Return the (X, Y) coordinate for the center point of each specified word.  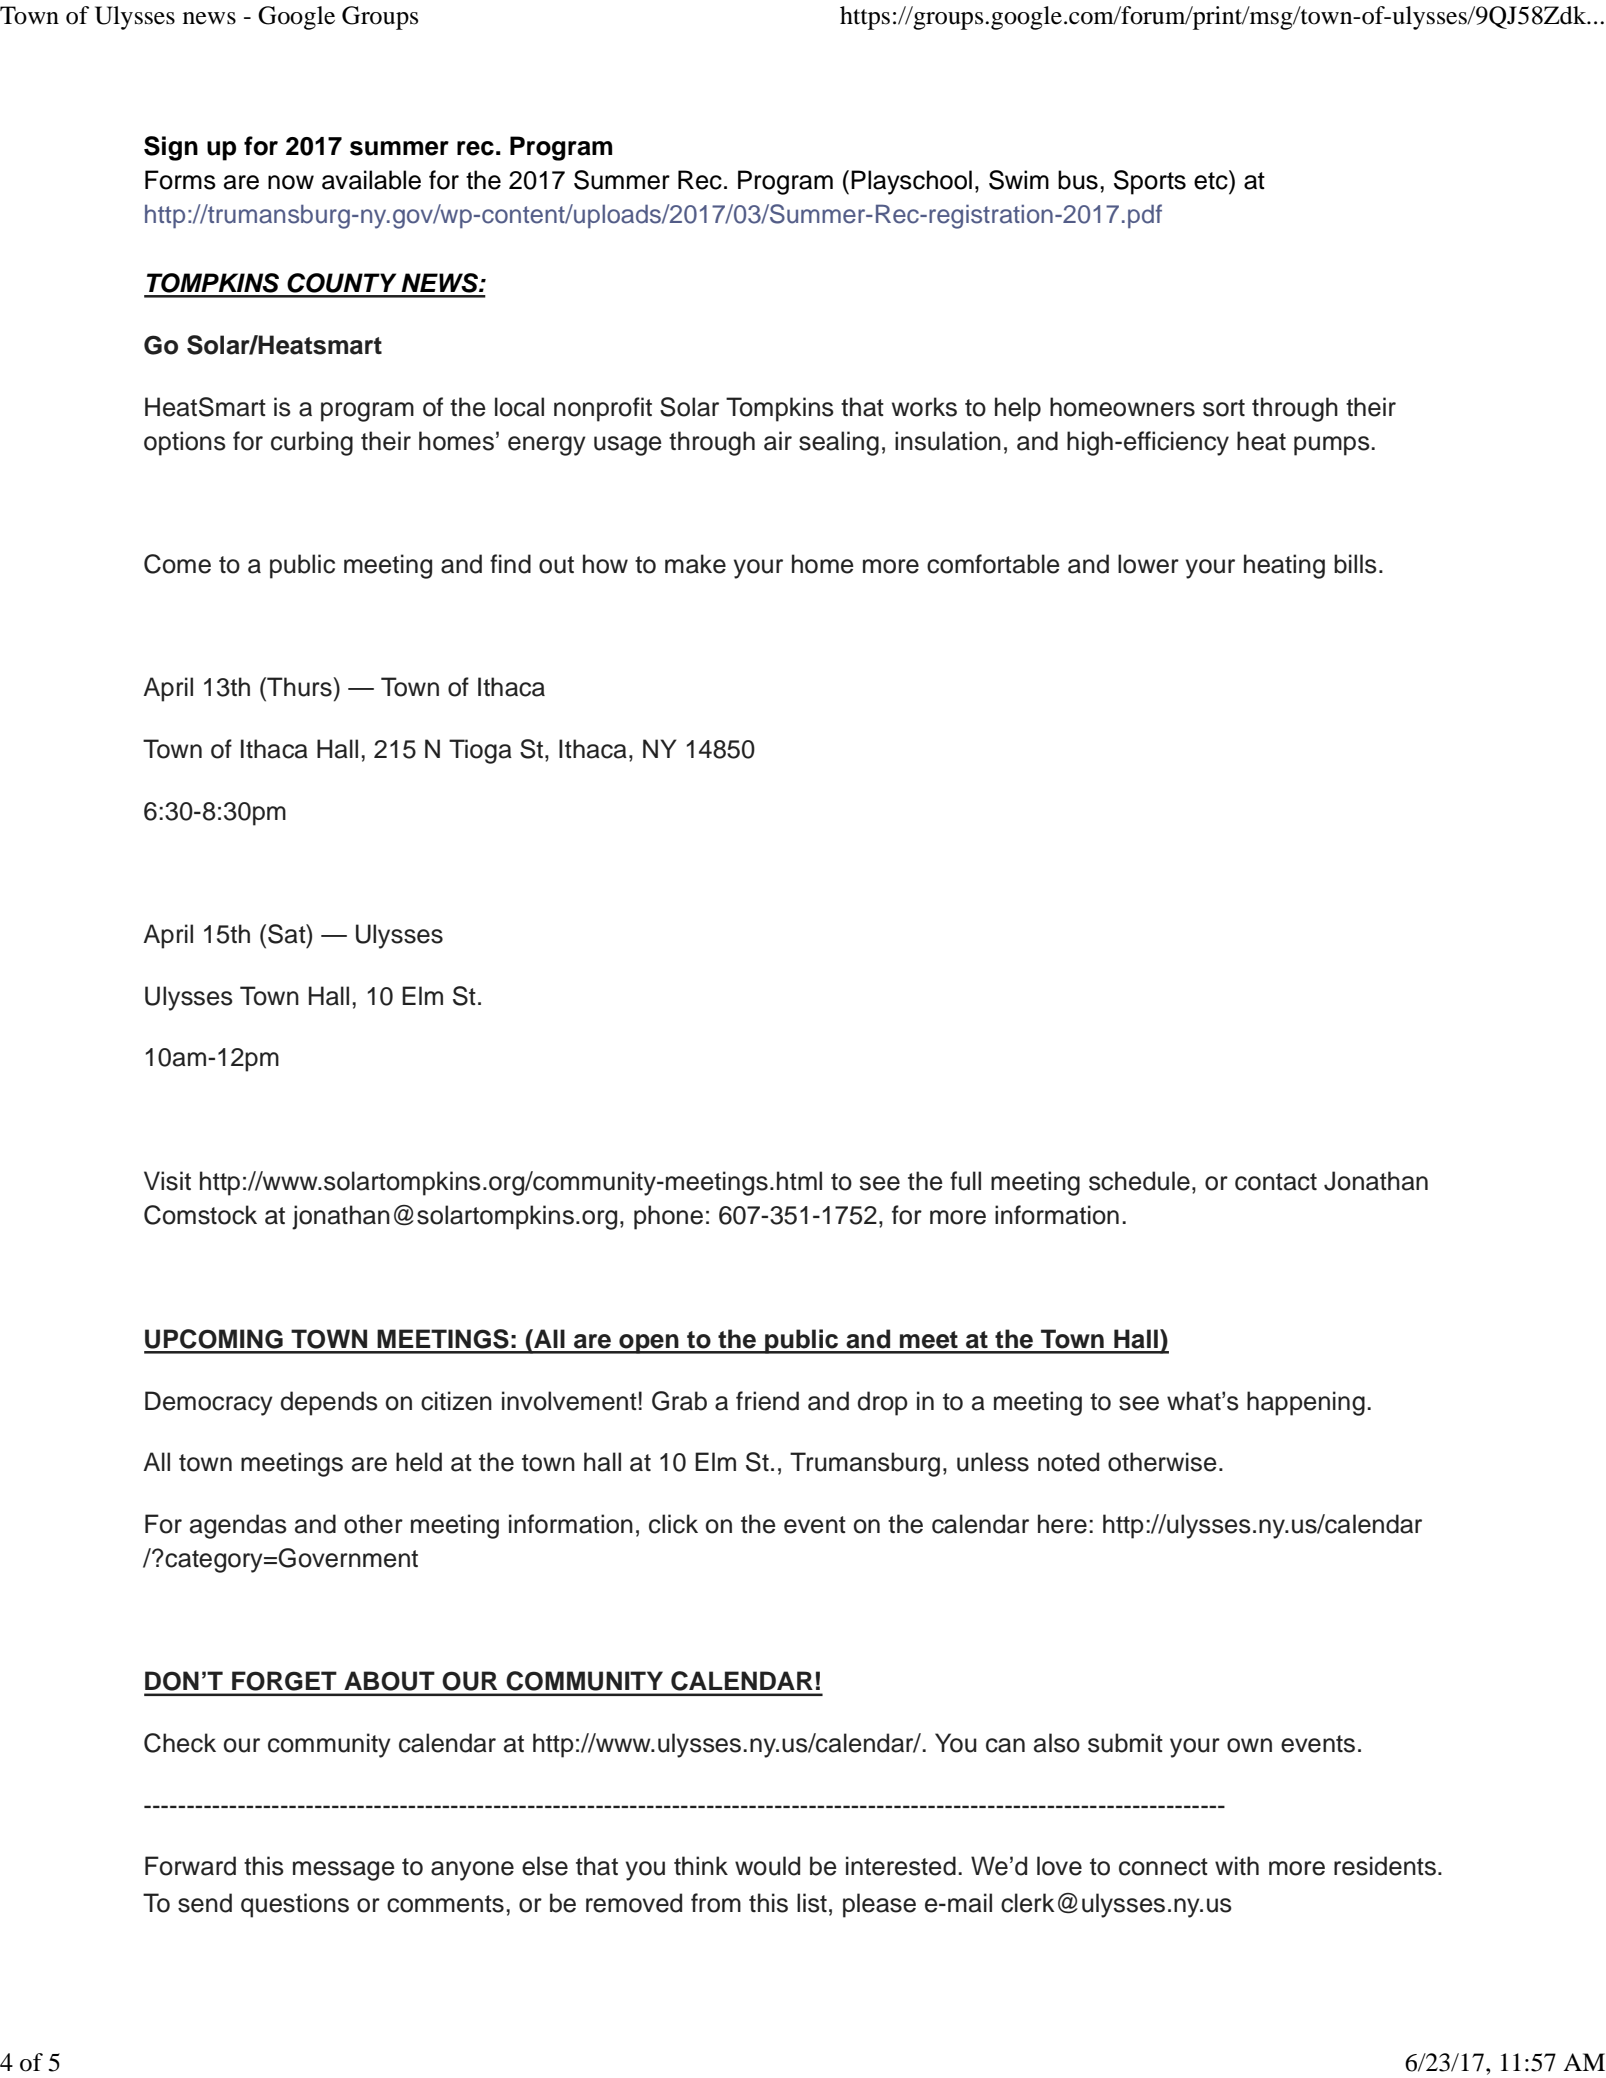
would (767, 1866)
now (291, 182)
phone (668, 1217)
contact (1276, 1182)
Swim (1019, 180)
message (344, 1871)
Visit (167, 1181)
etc (1212, 180)
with (1237, 1865)
